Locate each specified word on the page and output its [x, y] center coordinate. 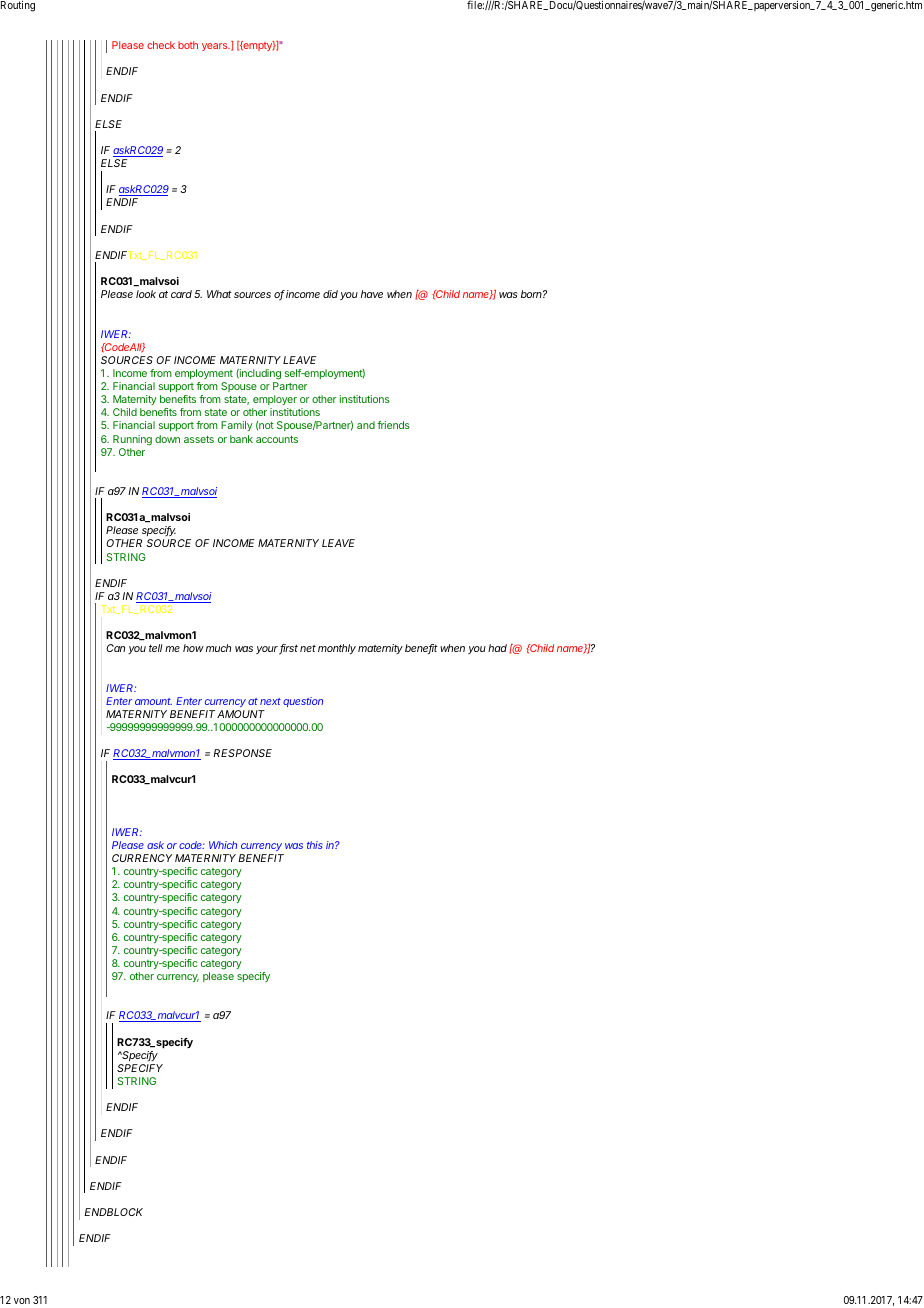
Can [116, 648]
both [188, 45]
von [22, 1301]
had [499, 648]
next [270, 701]
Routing [18, 6]
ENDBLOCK [113, 1212]
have [372, 294]
